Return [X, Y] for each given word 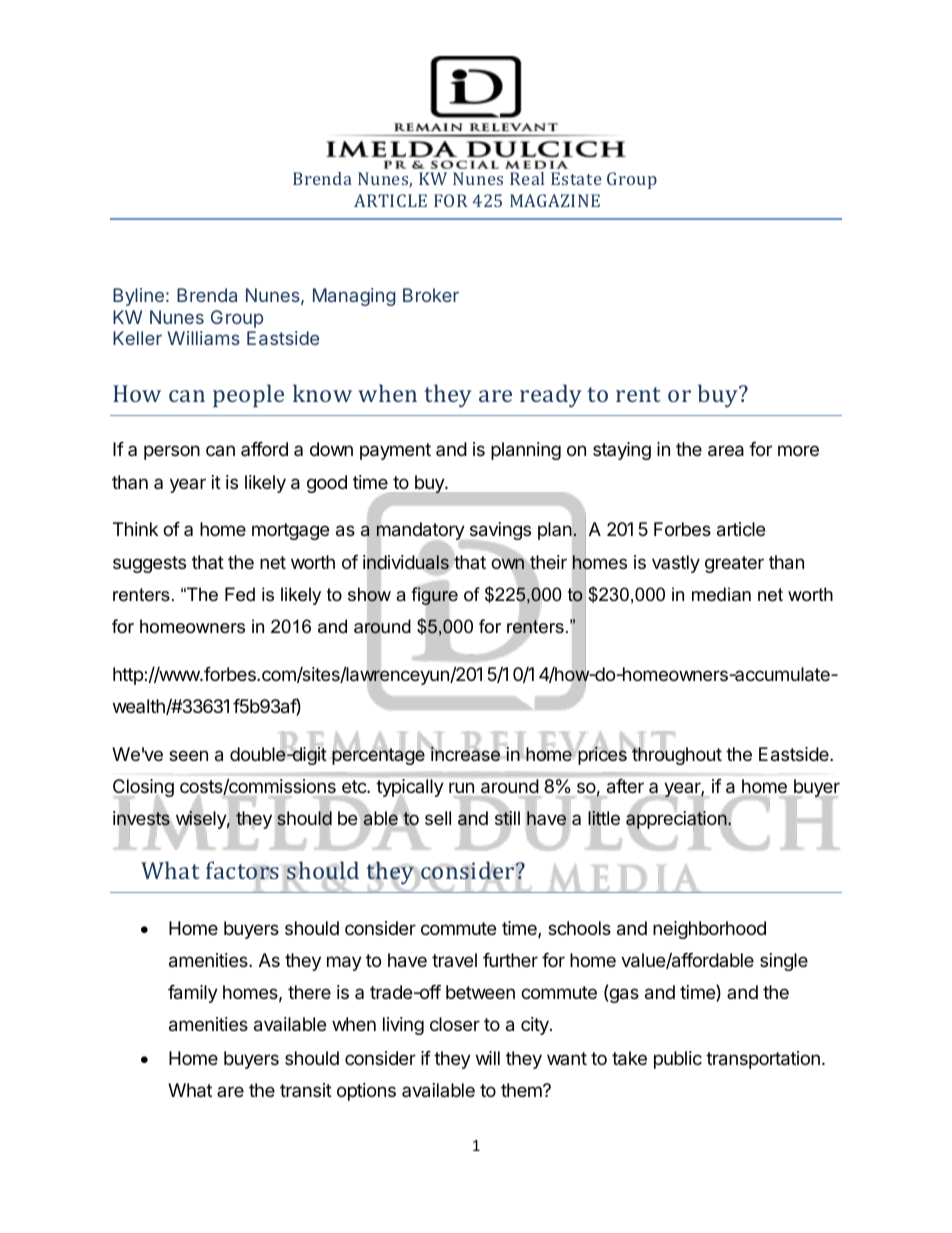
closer [455, 1024]
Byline [138, 297]
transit [306, 1090]
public [678, 1060]
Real [527, 178]
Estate [576, 178]
